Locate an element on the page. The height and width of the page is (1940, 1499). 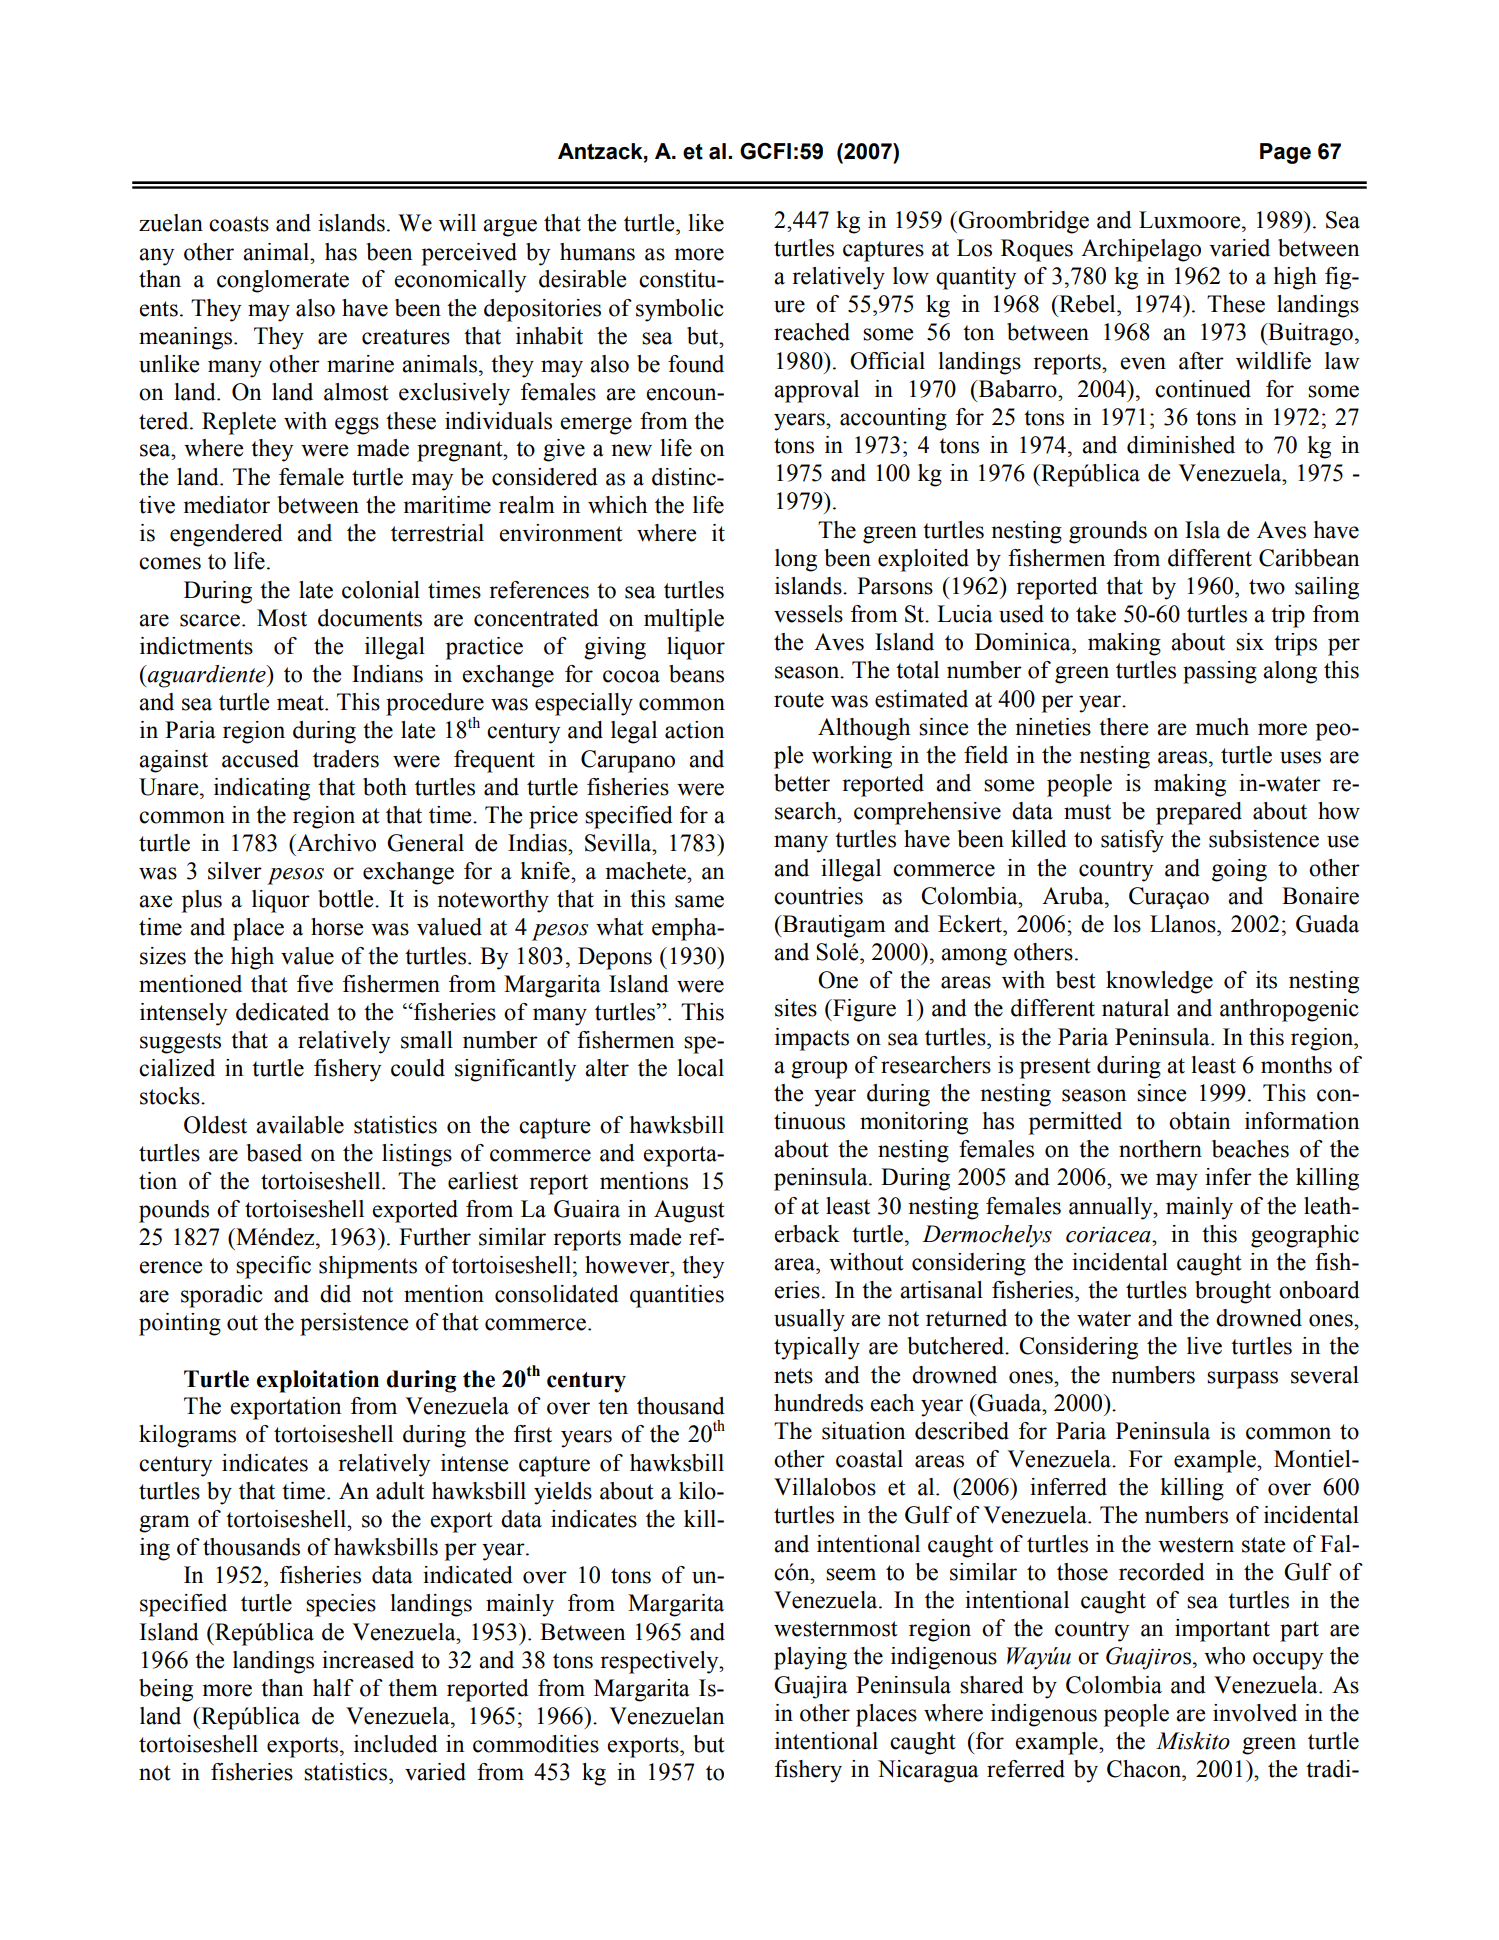
playing is located at coordinates (810, 1658).
